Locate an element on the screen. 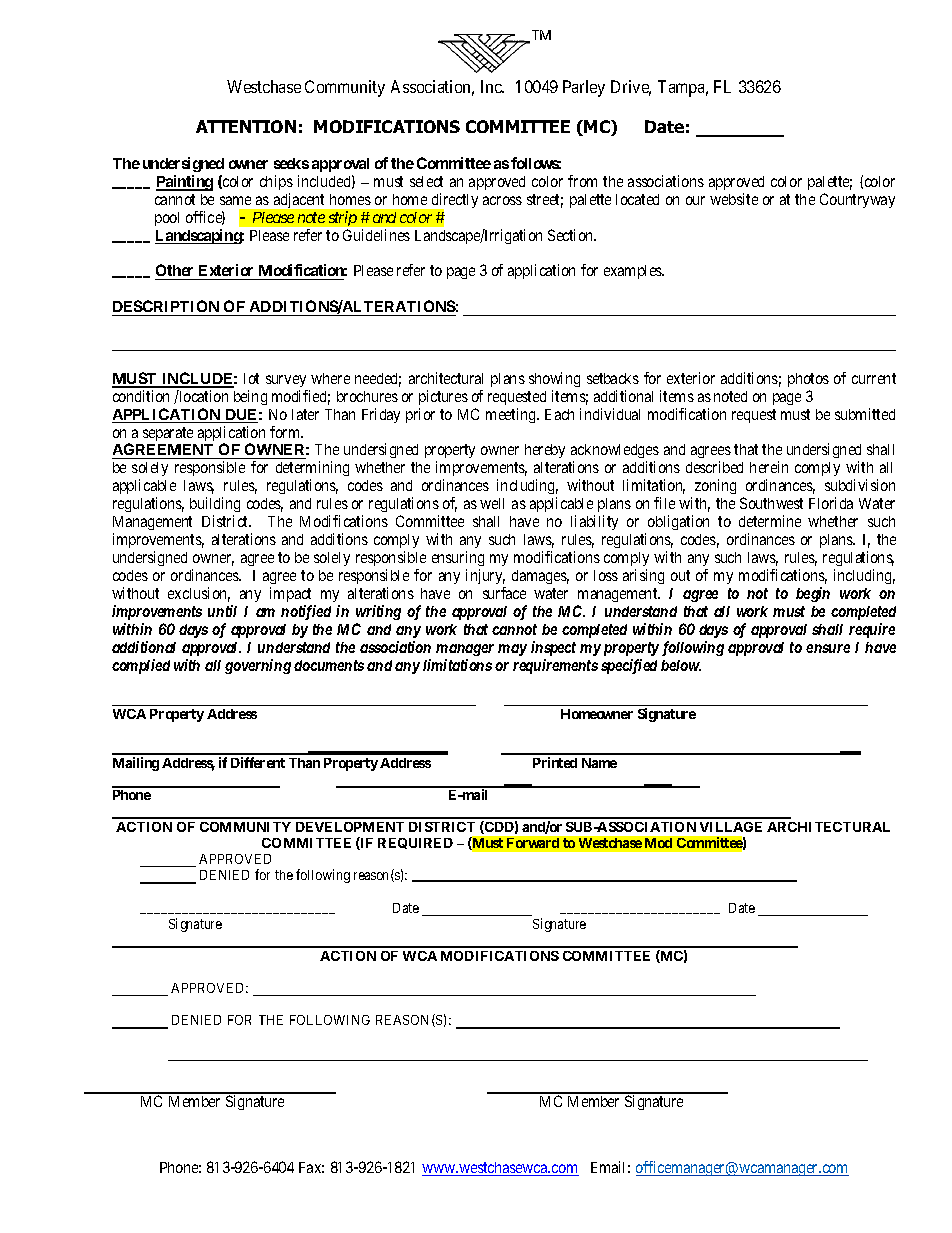 The width and height of the screenshot is (952, 1233). ATTENTION is located at coordinates (246, 126).
